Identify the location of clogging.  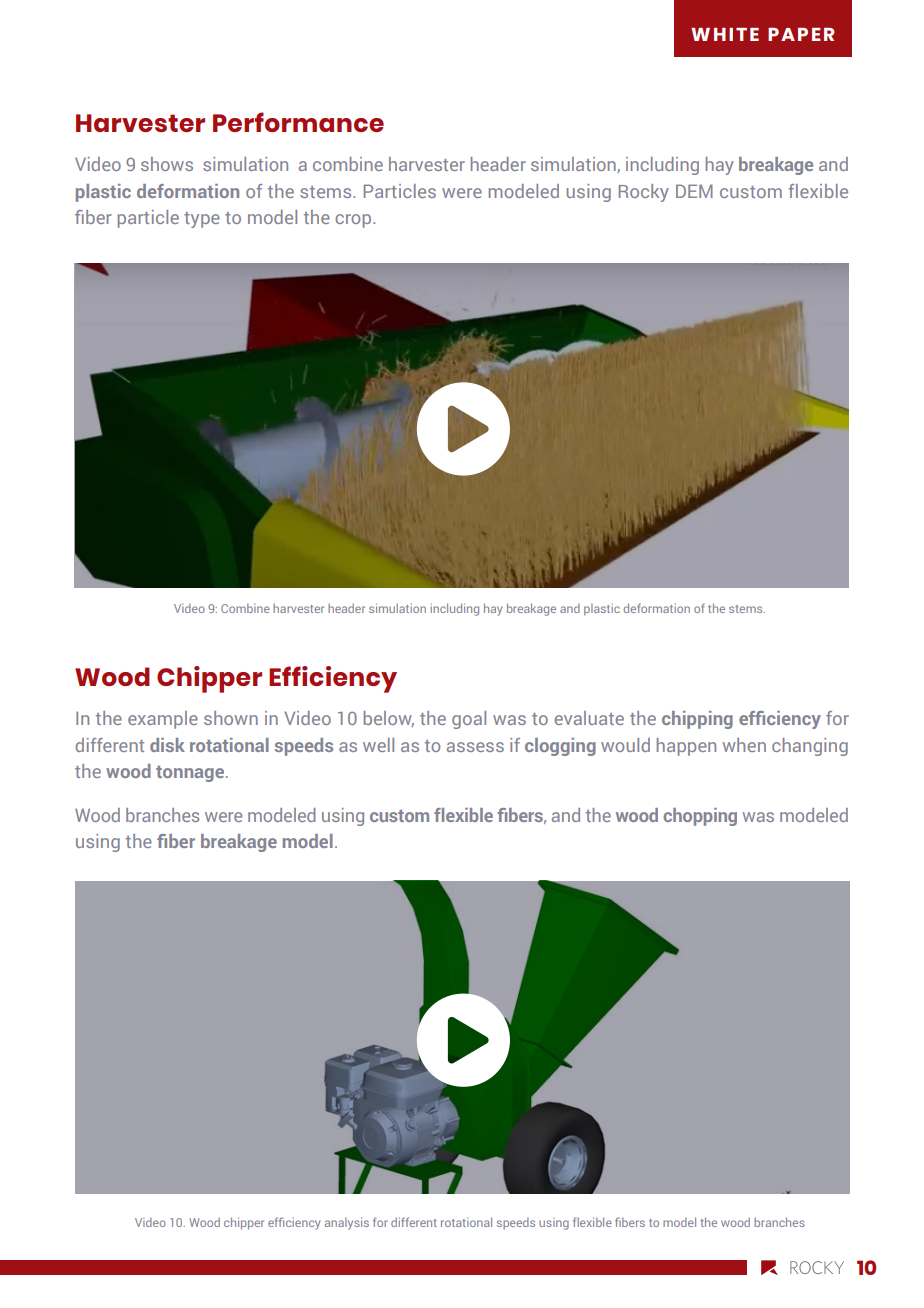
(560, 747).
